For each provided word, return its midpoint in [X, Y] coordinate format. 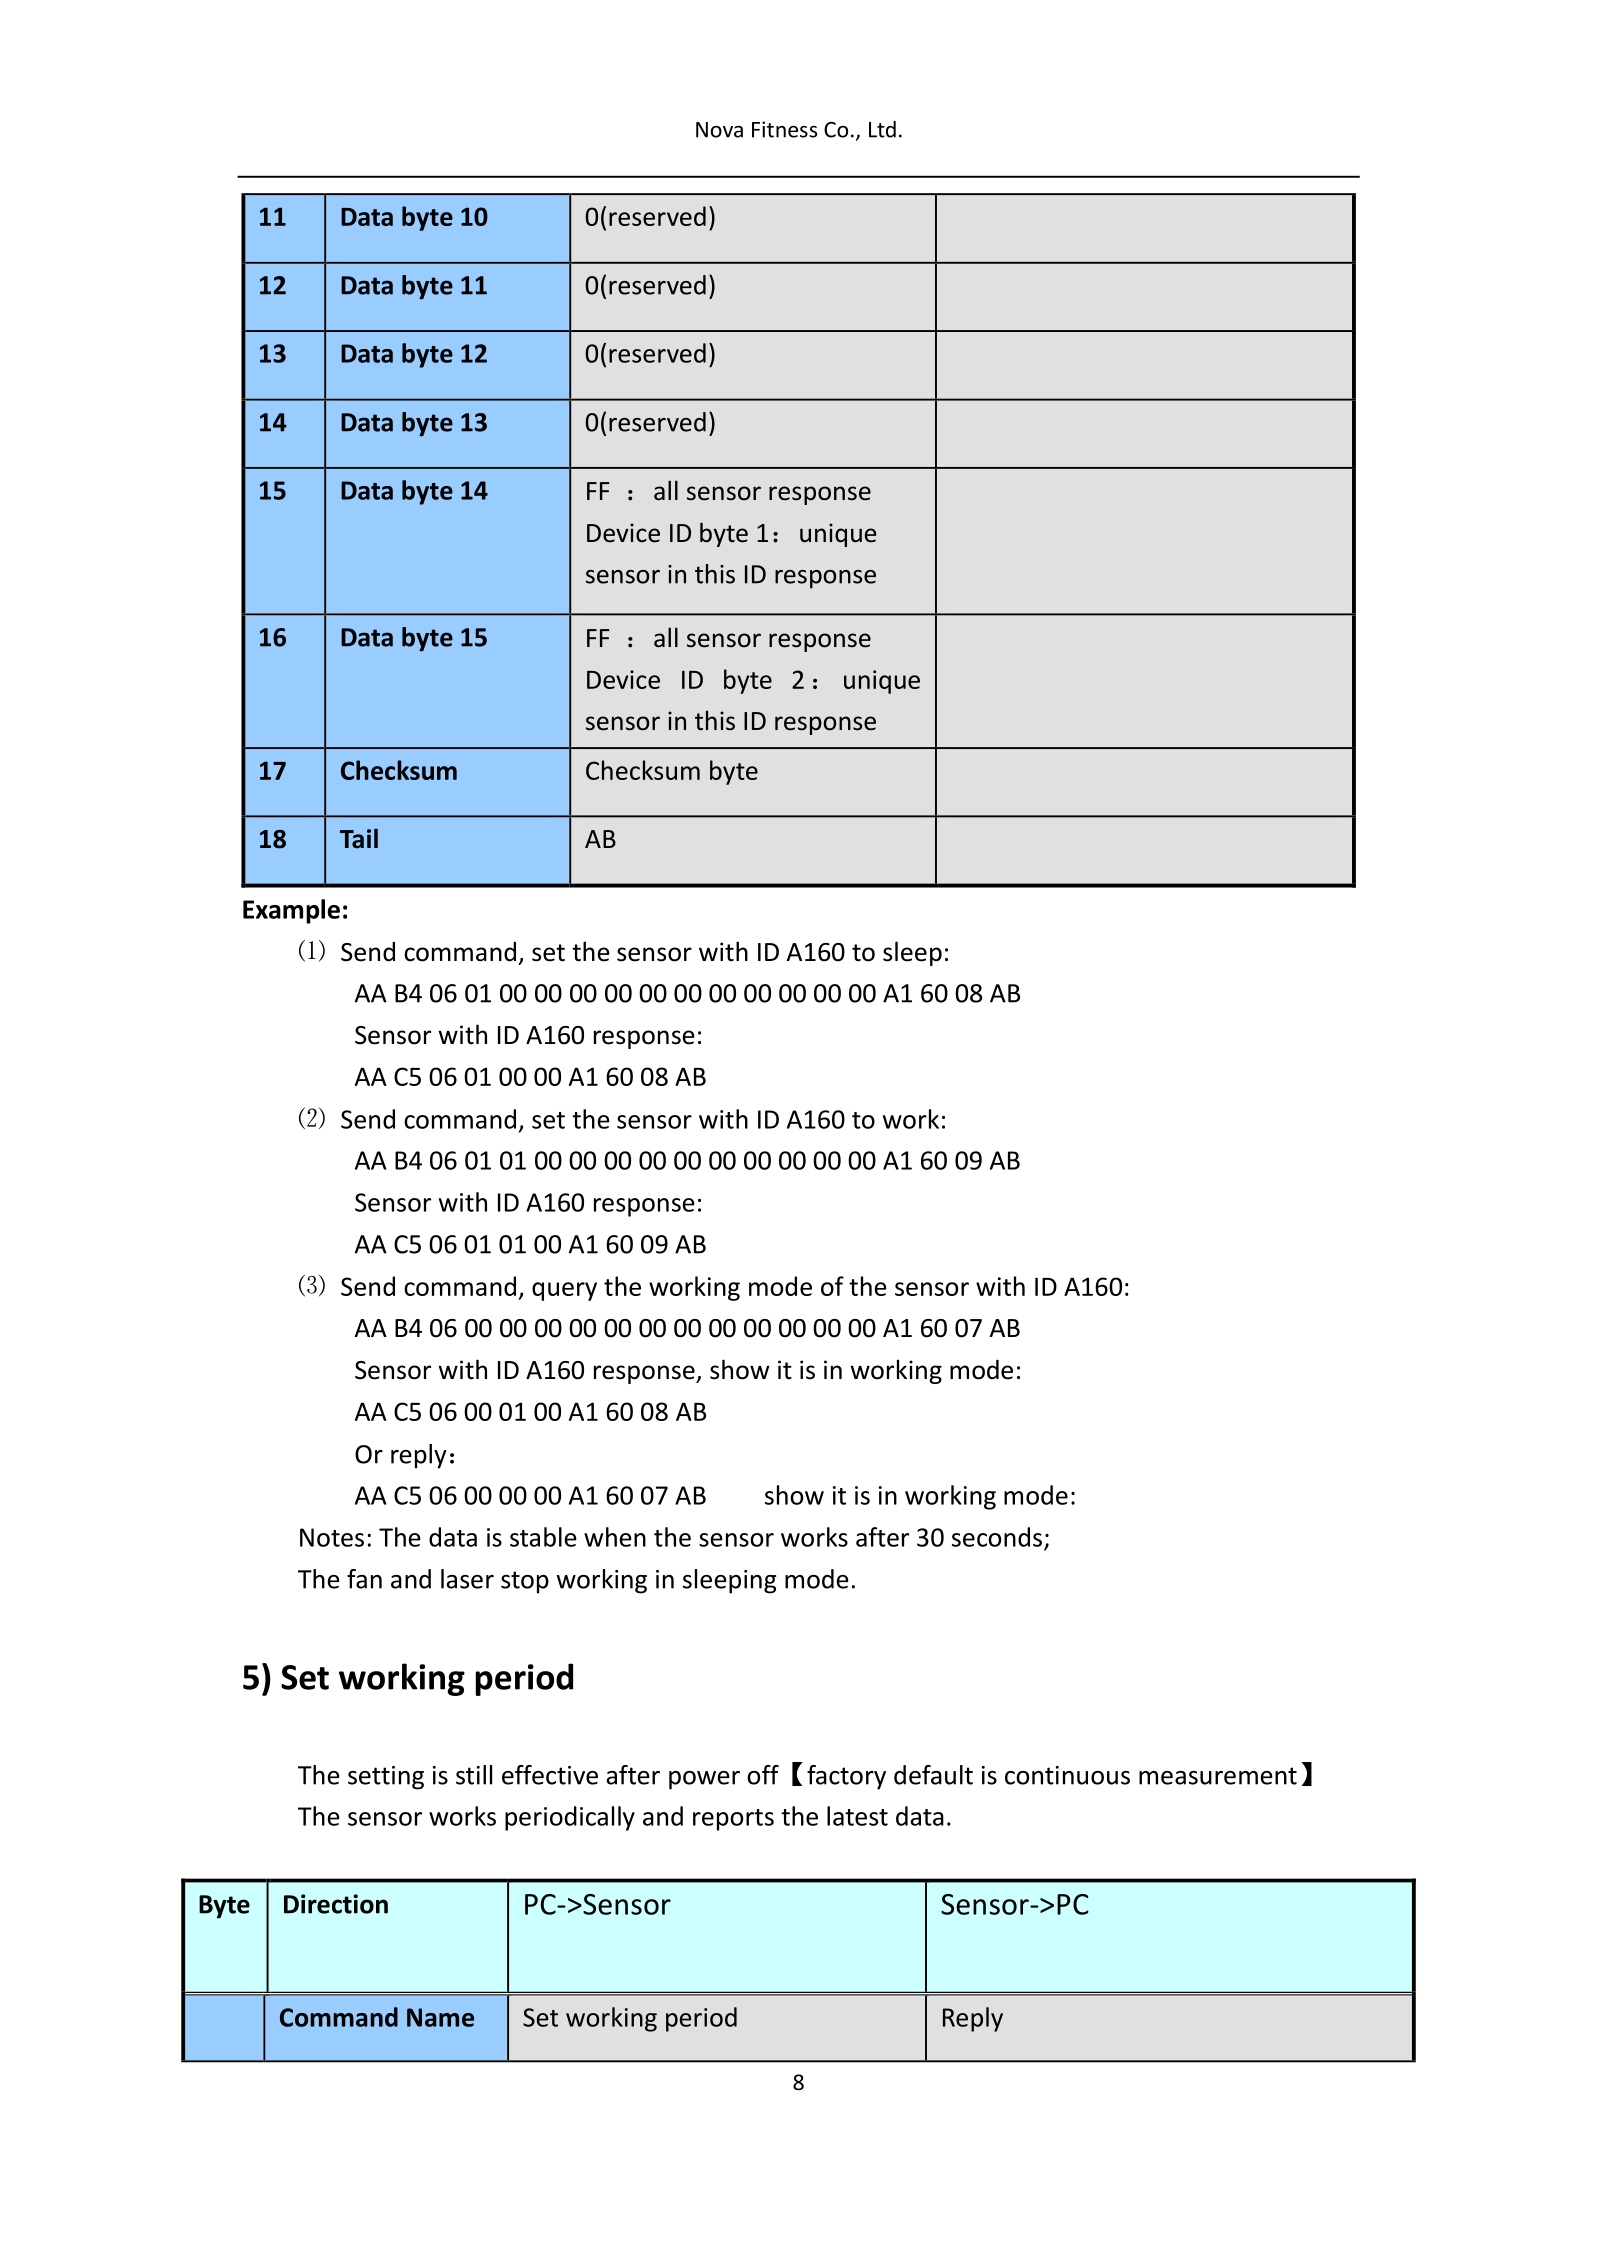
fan [364, 1579]
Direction [336, 1904]
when [615, 1537]
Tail [359, 839]
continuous [1067, 1775]
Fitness [784, 129]
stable [543, 1537]
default [933, 1775]
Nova [719, 130]
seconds [997, 1537]
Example [291, 911]
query [564, 1291]
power [704, 1780]
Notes [332, 1537]
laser [467, 1579]
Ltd [882, 129]
